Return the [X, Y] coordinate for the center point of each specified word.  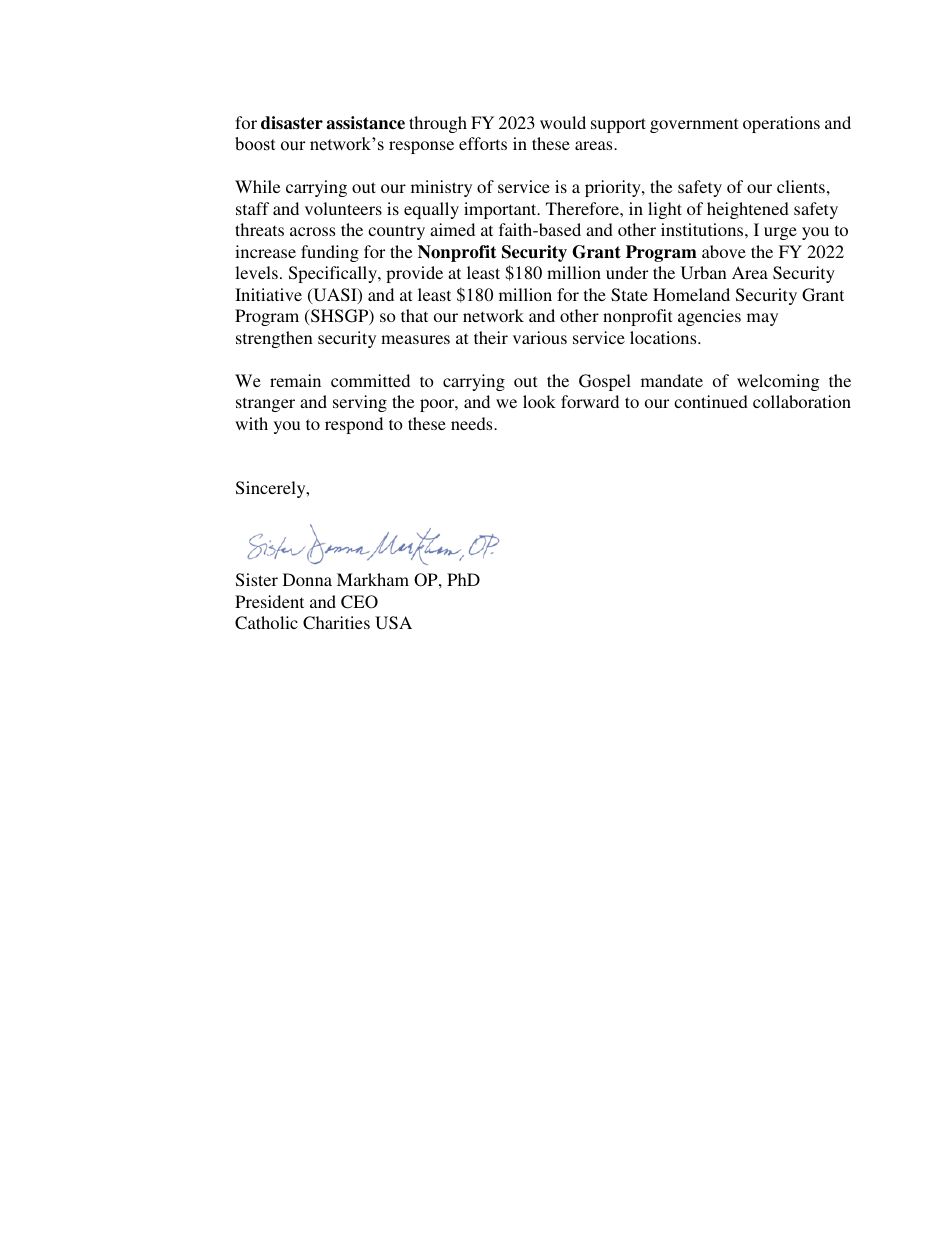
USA [393, 623]
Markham [373, 579]
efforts [483, 143]
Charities [336, 623]
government [694, 125]
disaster [292, 123]
